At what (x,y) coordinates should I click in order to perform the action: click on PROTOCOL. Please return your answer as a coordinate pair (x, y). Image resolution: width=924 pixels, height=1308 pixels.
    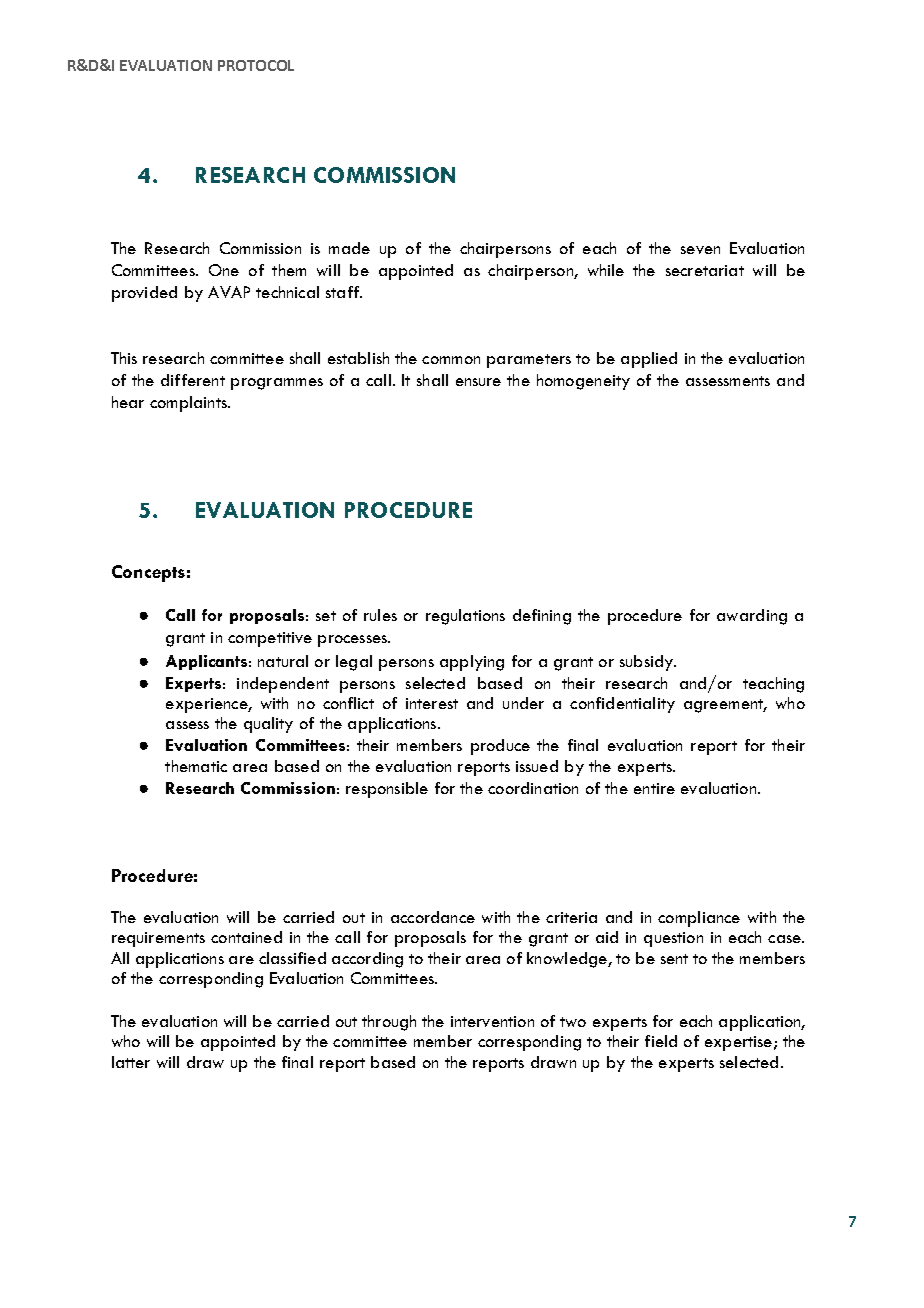
    Looking at the image, I should click on (256, 65).
